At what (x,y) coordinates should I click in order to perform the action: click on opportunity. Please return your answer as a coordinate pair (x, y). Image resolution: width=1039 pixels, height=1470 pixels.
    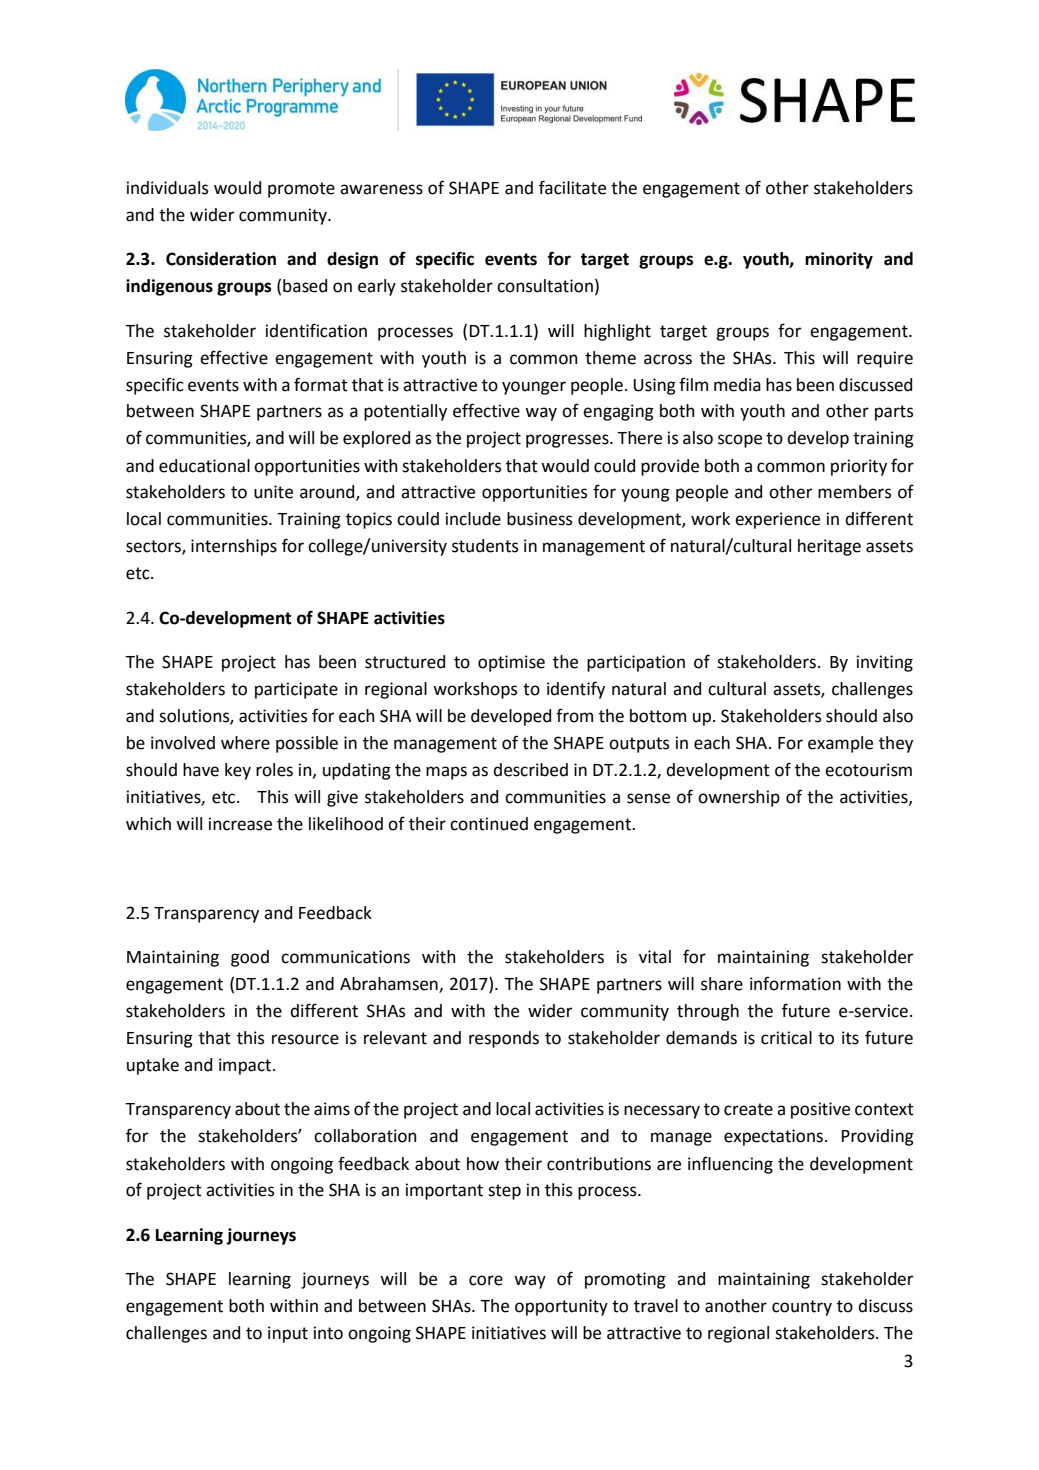
    Looking at the image, I should click on (561, 1307).
